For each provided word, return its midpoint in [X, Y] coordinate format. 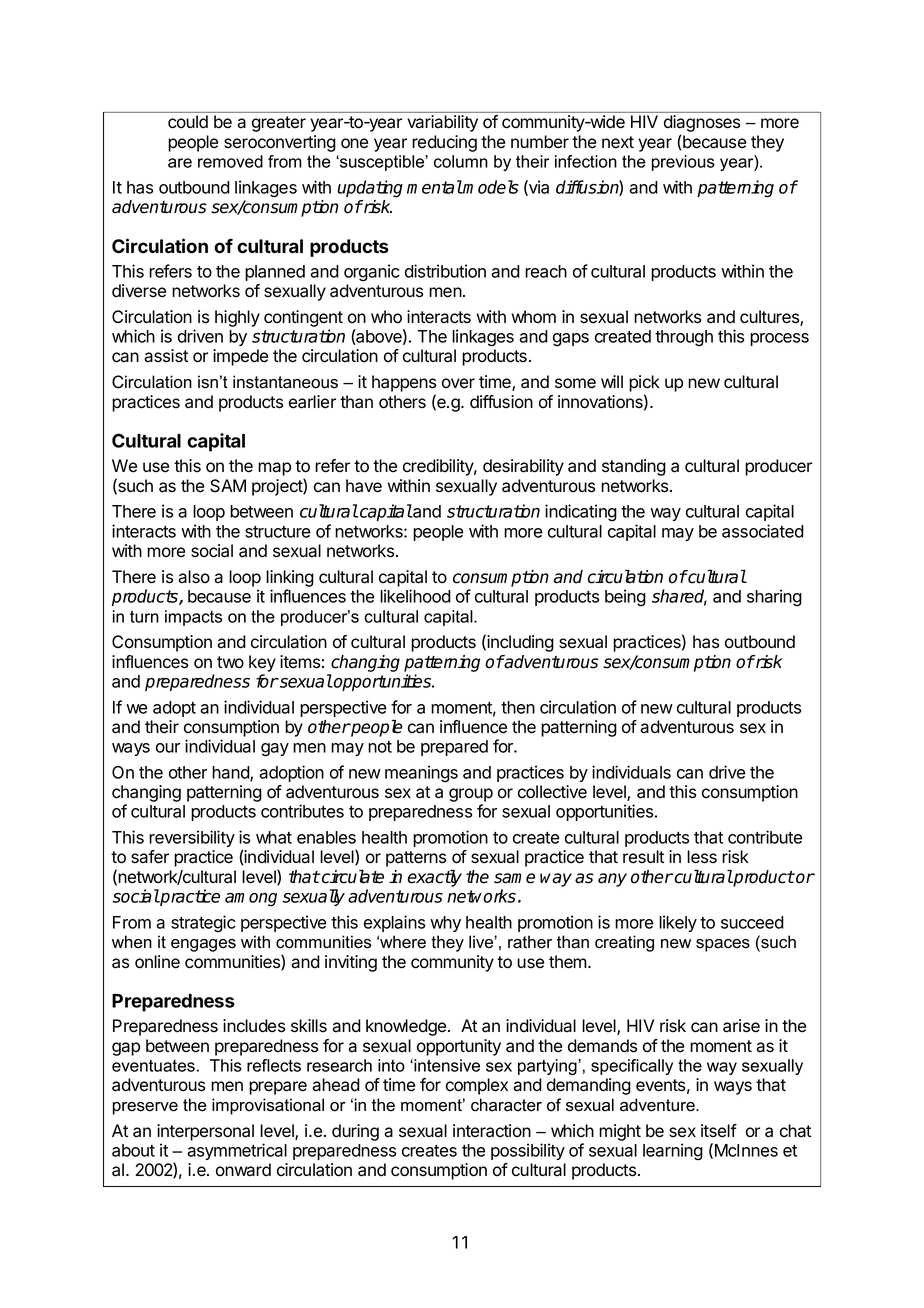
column [461, 161]
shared [679, 597]
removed [230, 161]
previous [683, 163]
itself [719, 1131]
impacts [193, 618]
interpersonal [205, 1132]
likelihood [415, 596]
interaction [492, 1131]
